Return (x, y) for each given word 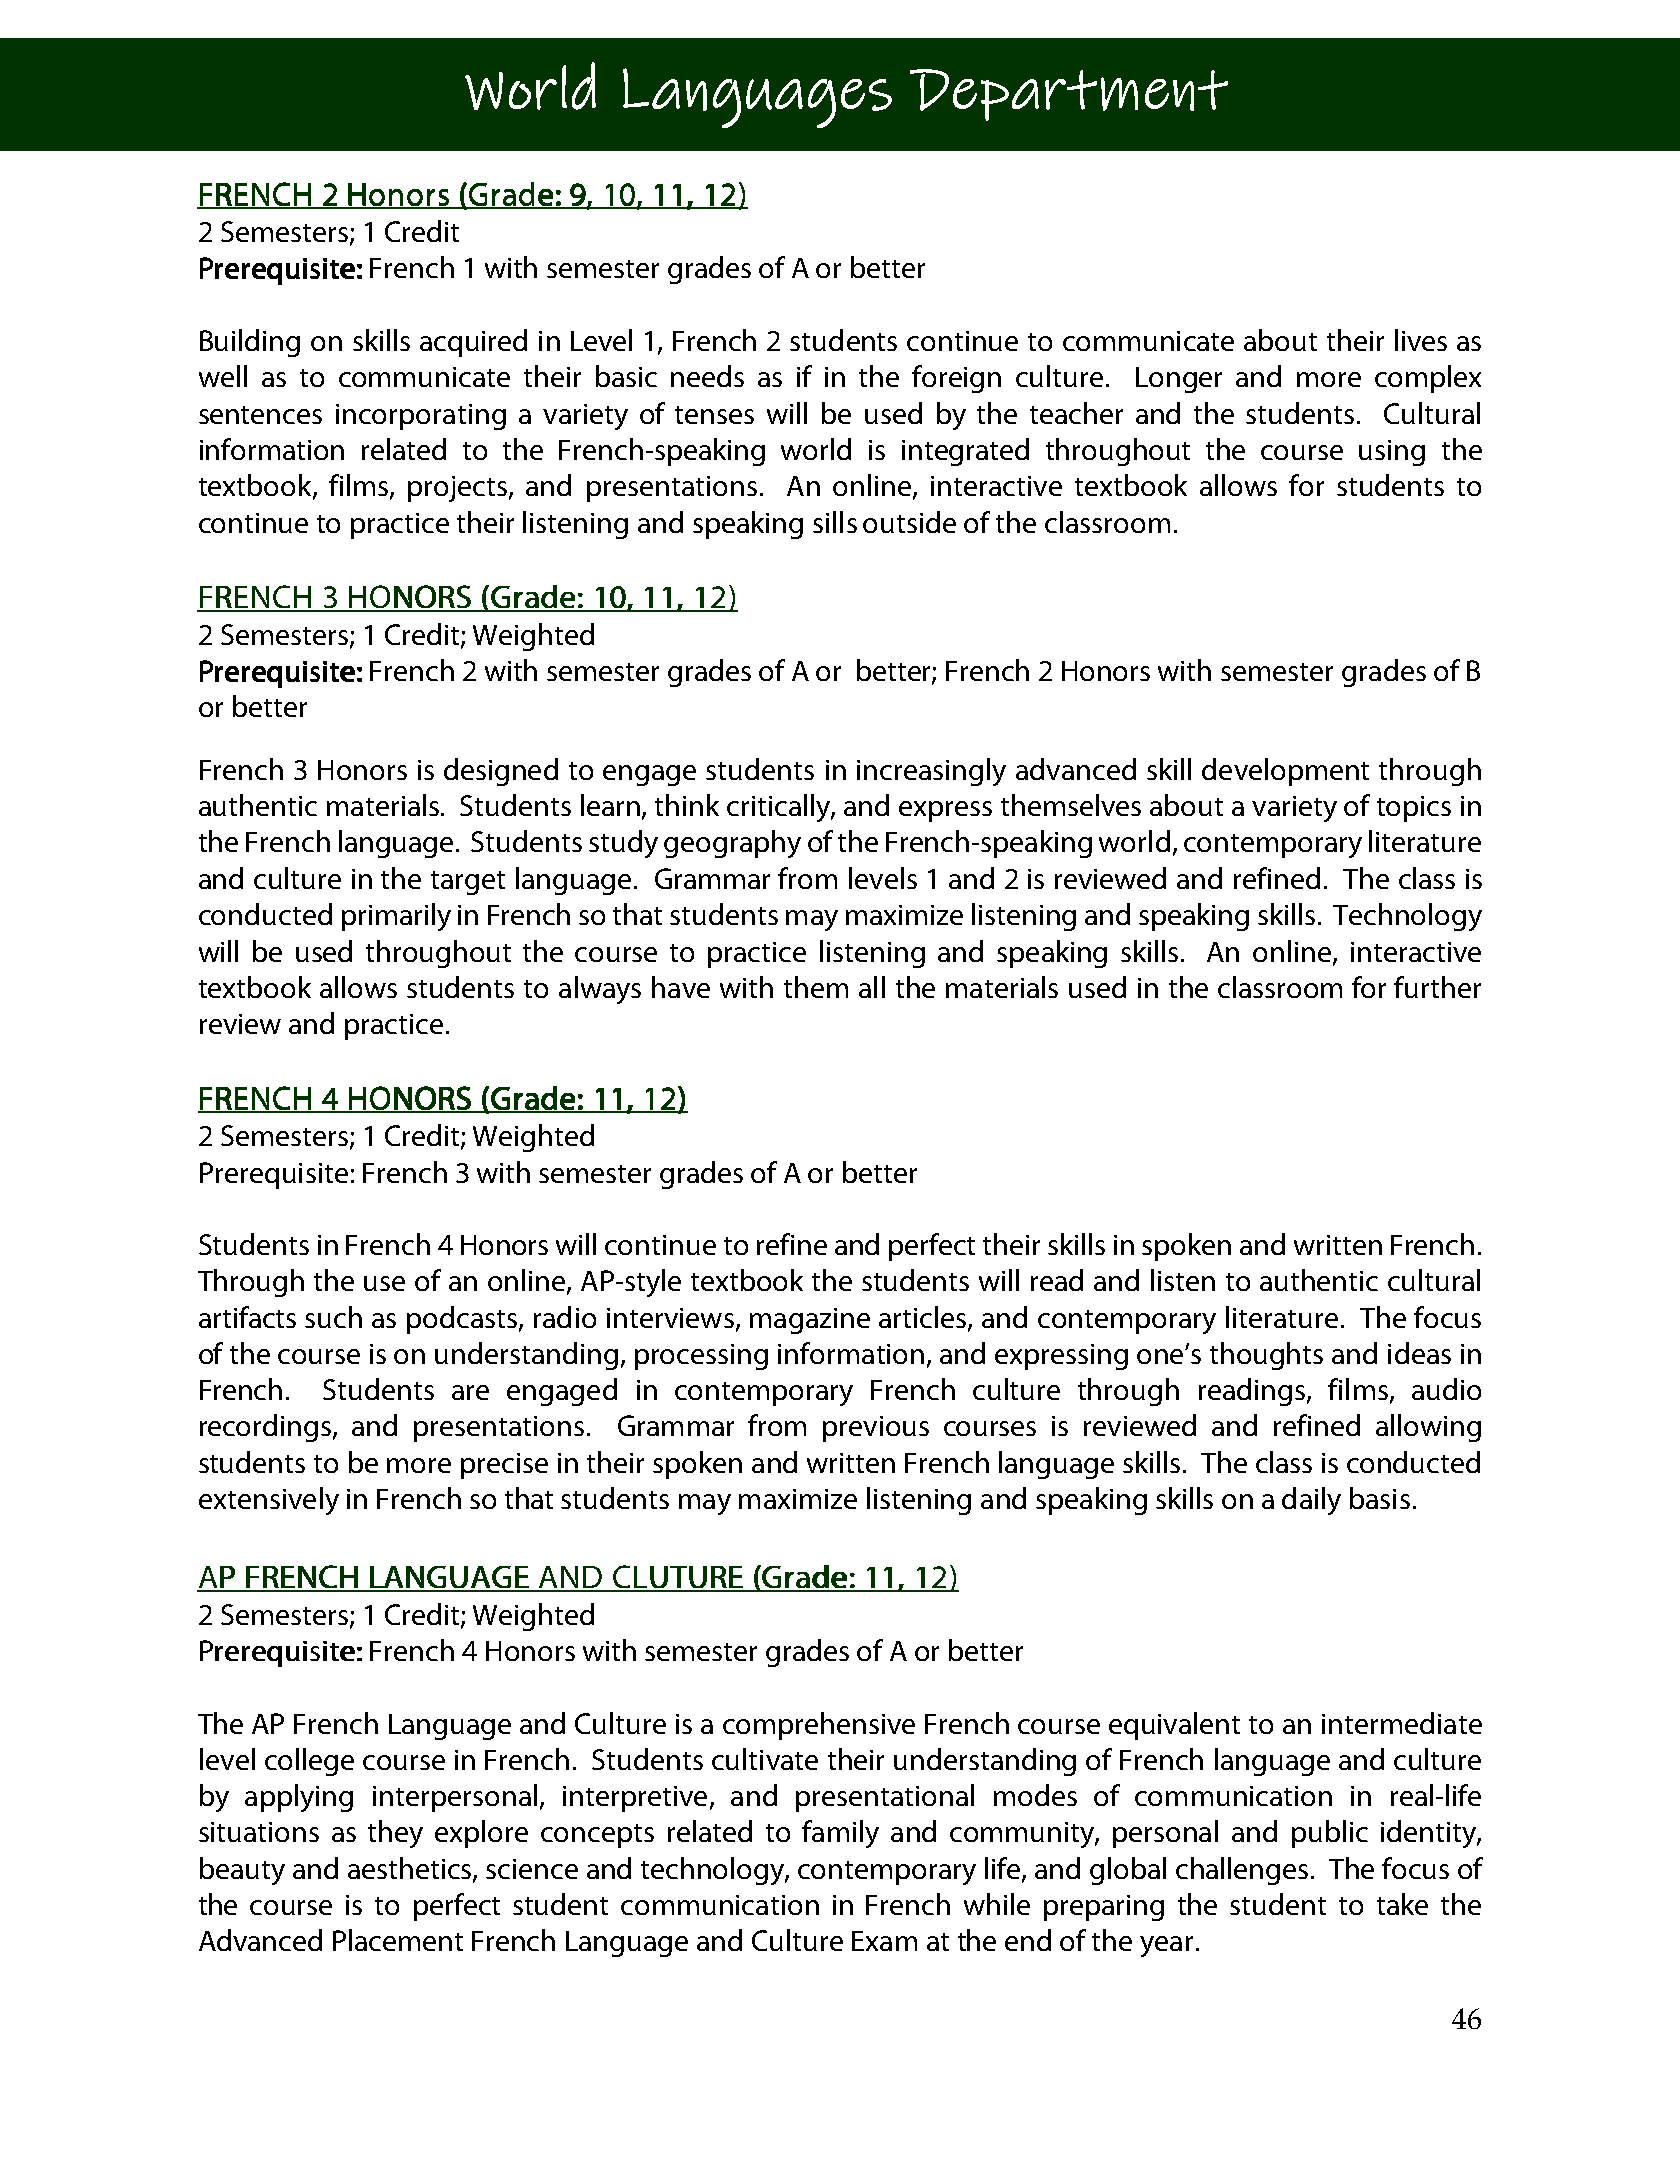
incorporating (421, 417)
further (1437, 987)
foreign (956, 379)
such (333, 1317)
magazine (810, 1321)
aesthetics (411, 1869)
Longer (1179, 380)
